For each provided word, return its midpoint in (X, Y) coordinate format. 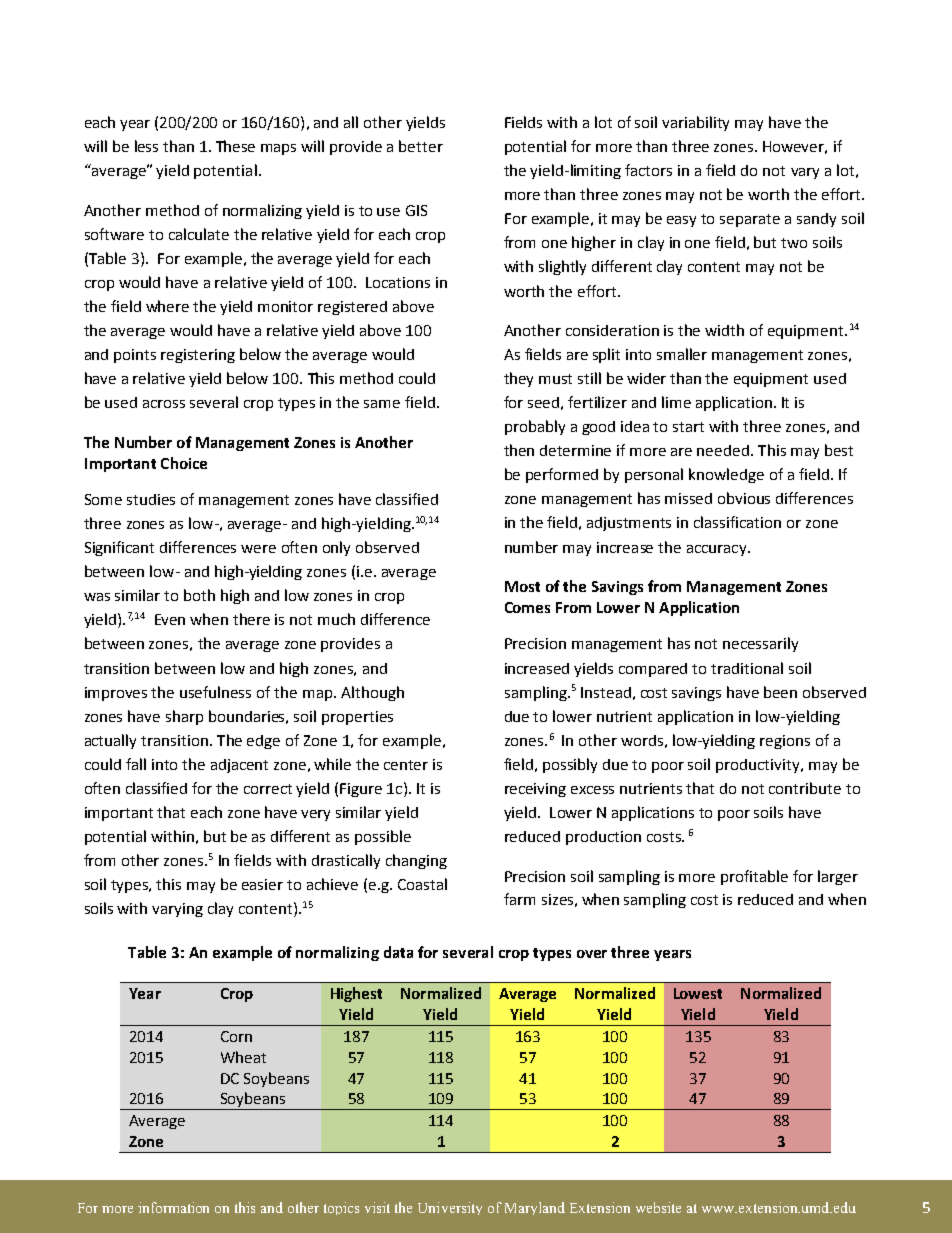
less (146, 146)
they (518, 379)
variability (695, 123)
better (421, 146)
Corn (236, 1036)
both (199, 595)
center (406, 765)
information (173, 1207)
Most (522, 586)
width (724, 330)
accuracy (718, 550)
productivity (759, 766)
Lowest (698, 993)
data (398, 952)
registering (198, 356)
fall (136, 764)
